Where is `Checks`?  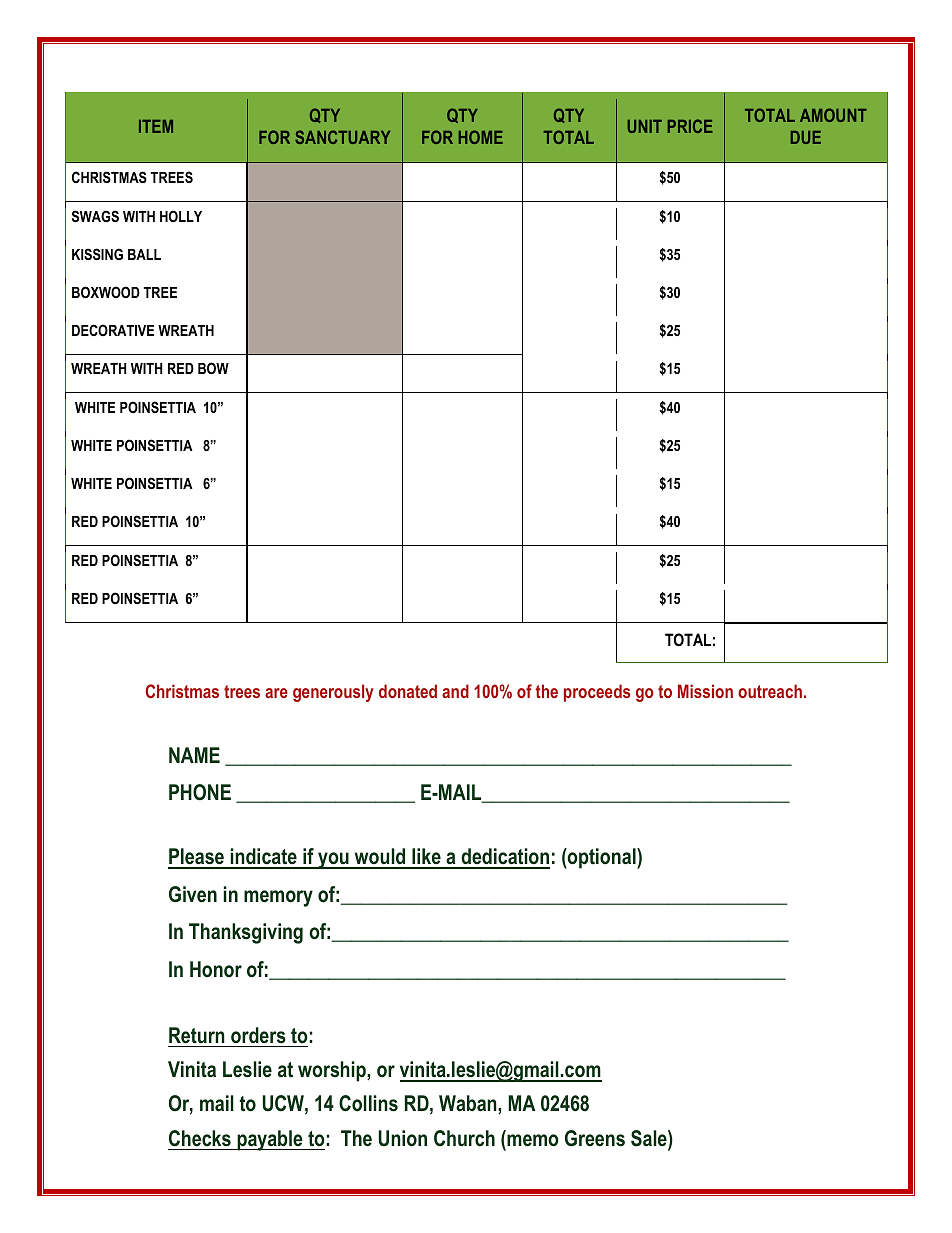 Checks is located at coordinates (200, 1138).
